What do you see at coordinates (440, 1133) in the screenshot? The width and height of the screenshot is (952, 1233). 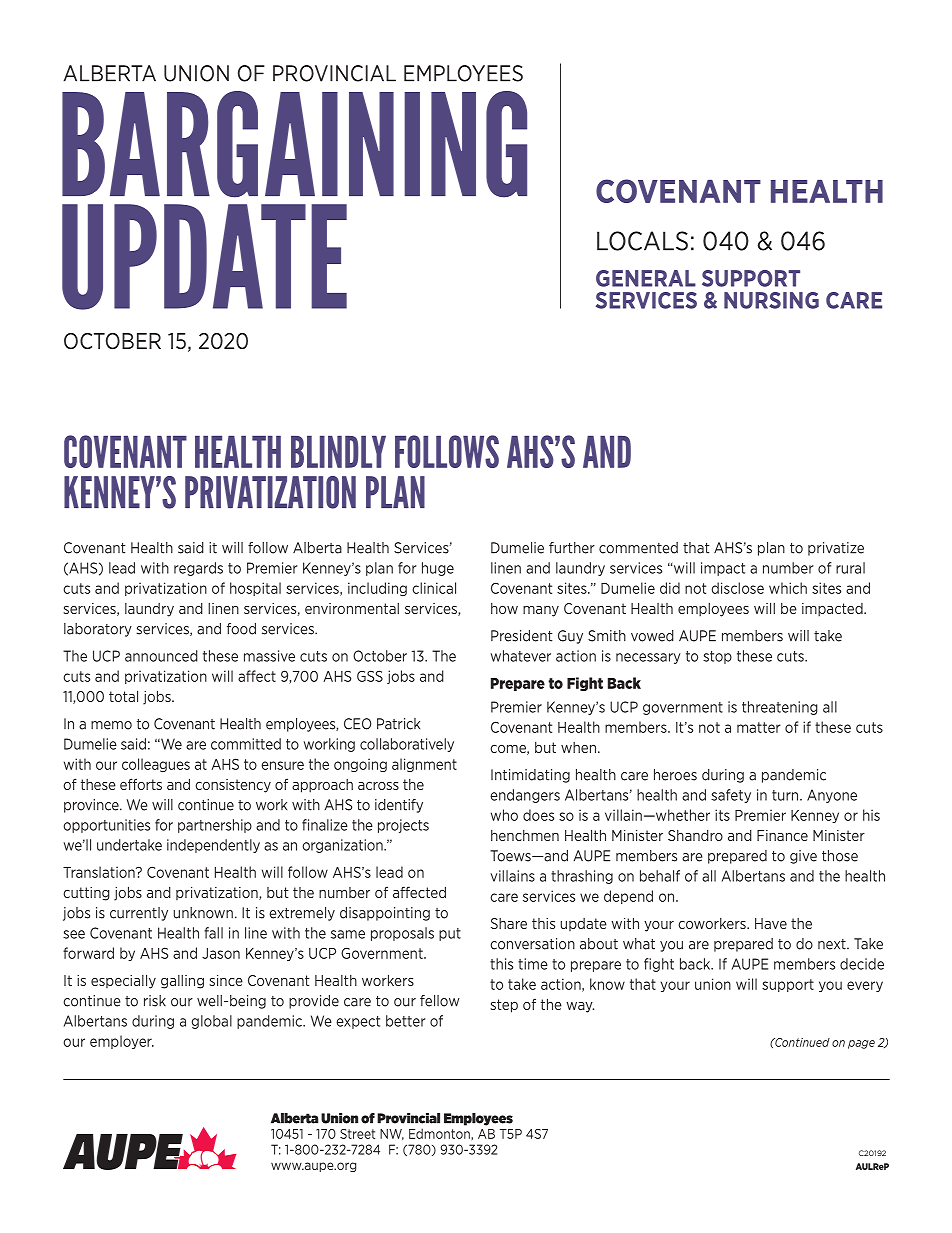 I see `Edmonton` at bounding box center [440, 1133].
